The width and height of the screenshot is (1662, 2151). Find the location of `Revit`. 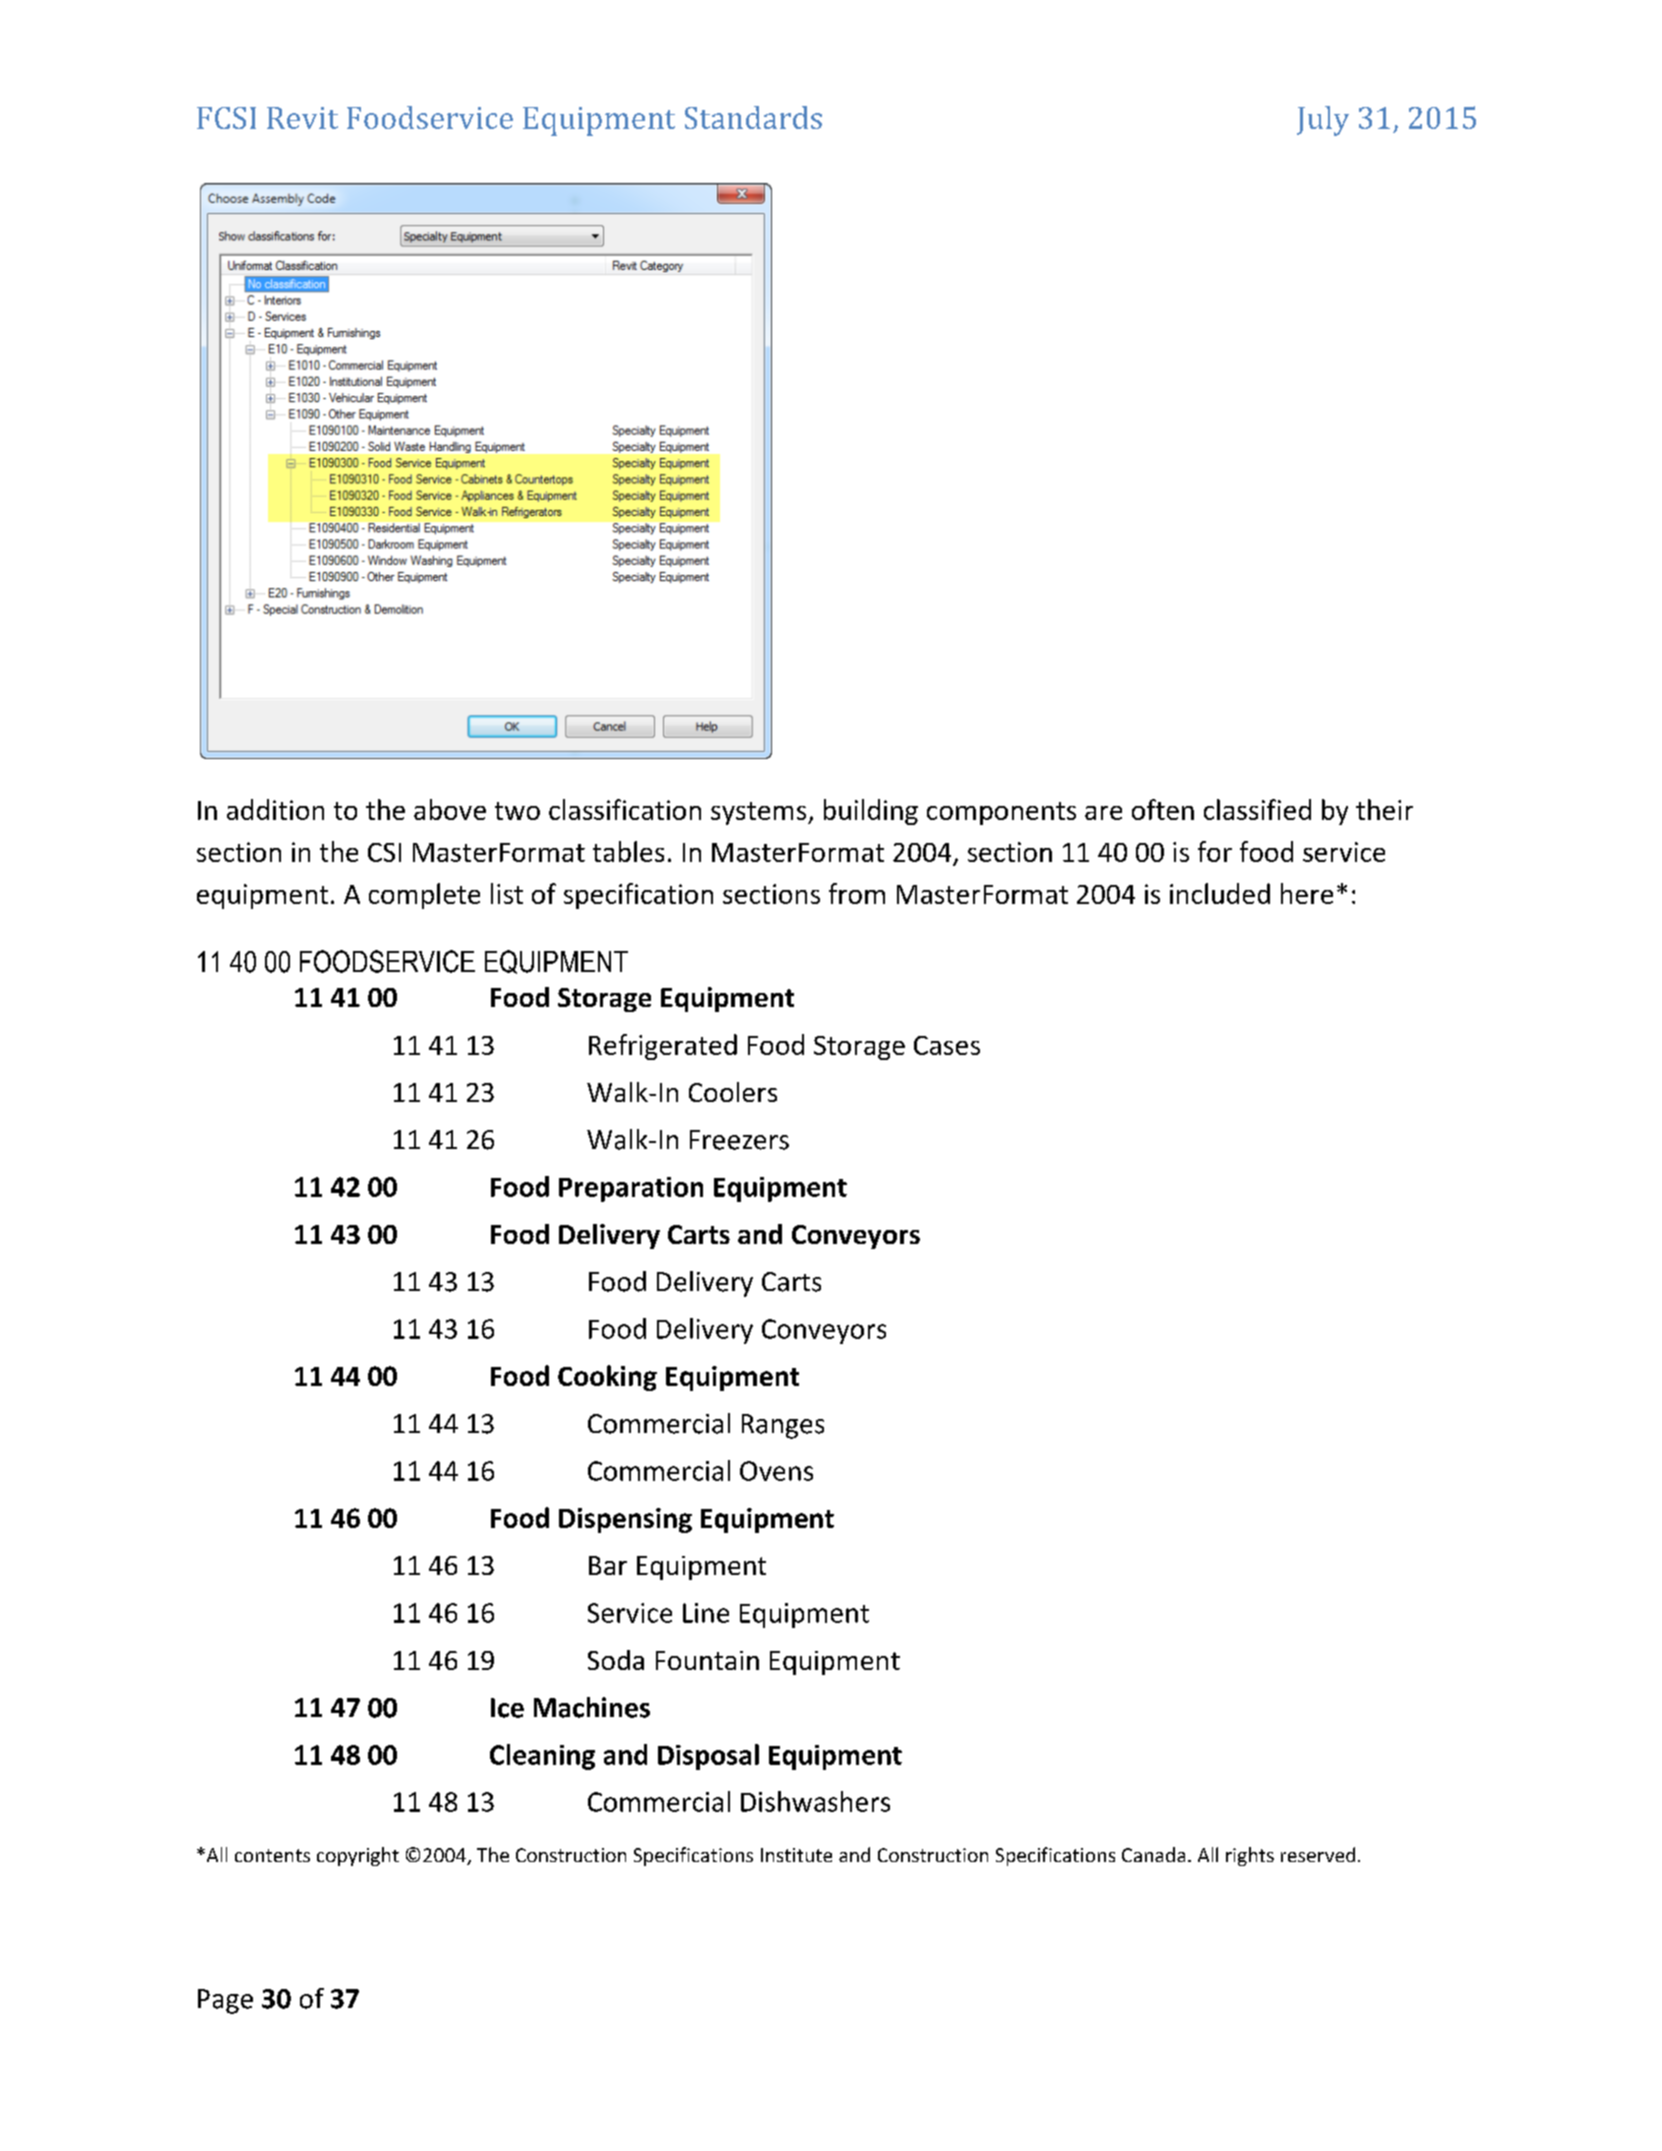

Revit is located at coordinates (302, 118).
